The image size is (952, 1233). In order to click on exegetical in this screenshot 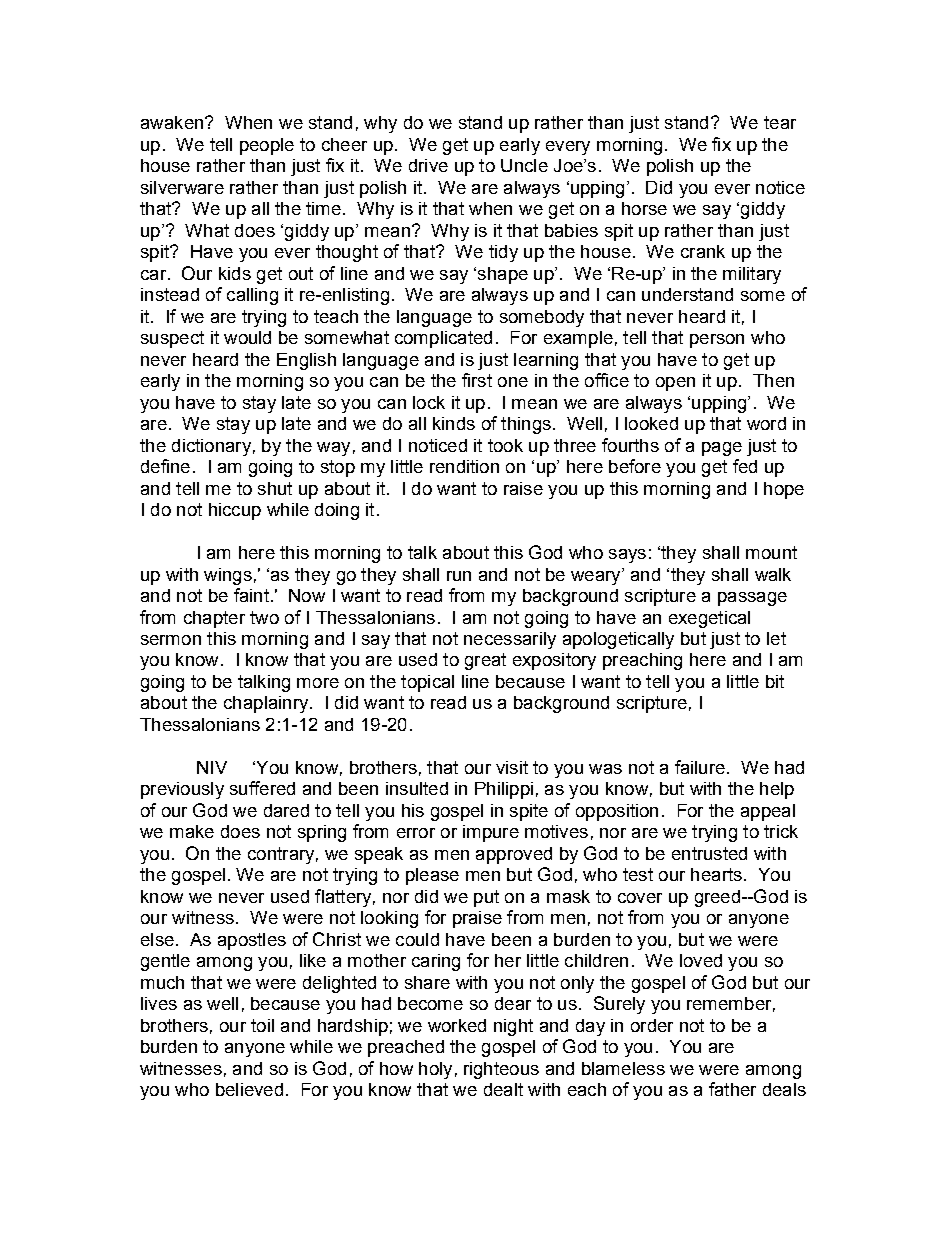, I will do `click(709, 619)`.
